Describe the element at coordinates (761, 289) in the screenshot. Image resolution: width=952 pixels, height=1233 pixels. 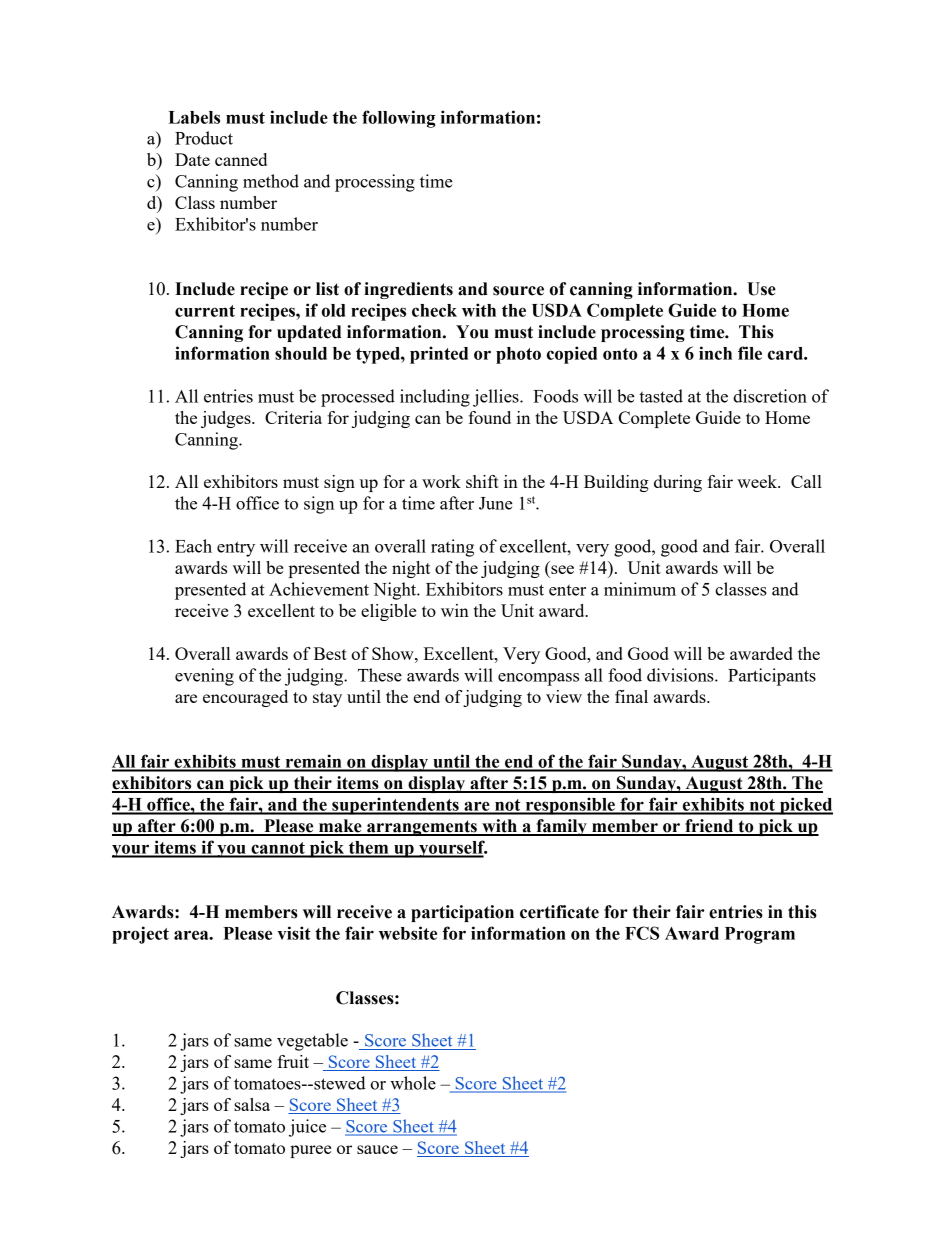
I see `Use` at that location.
